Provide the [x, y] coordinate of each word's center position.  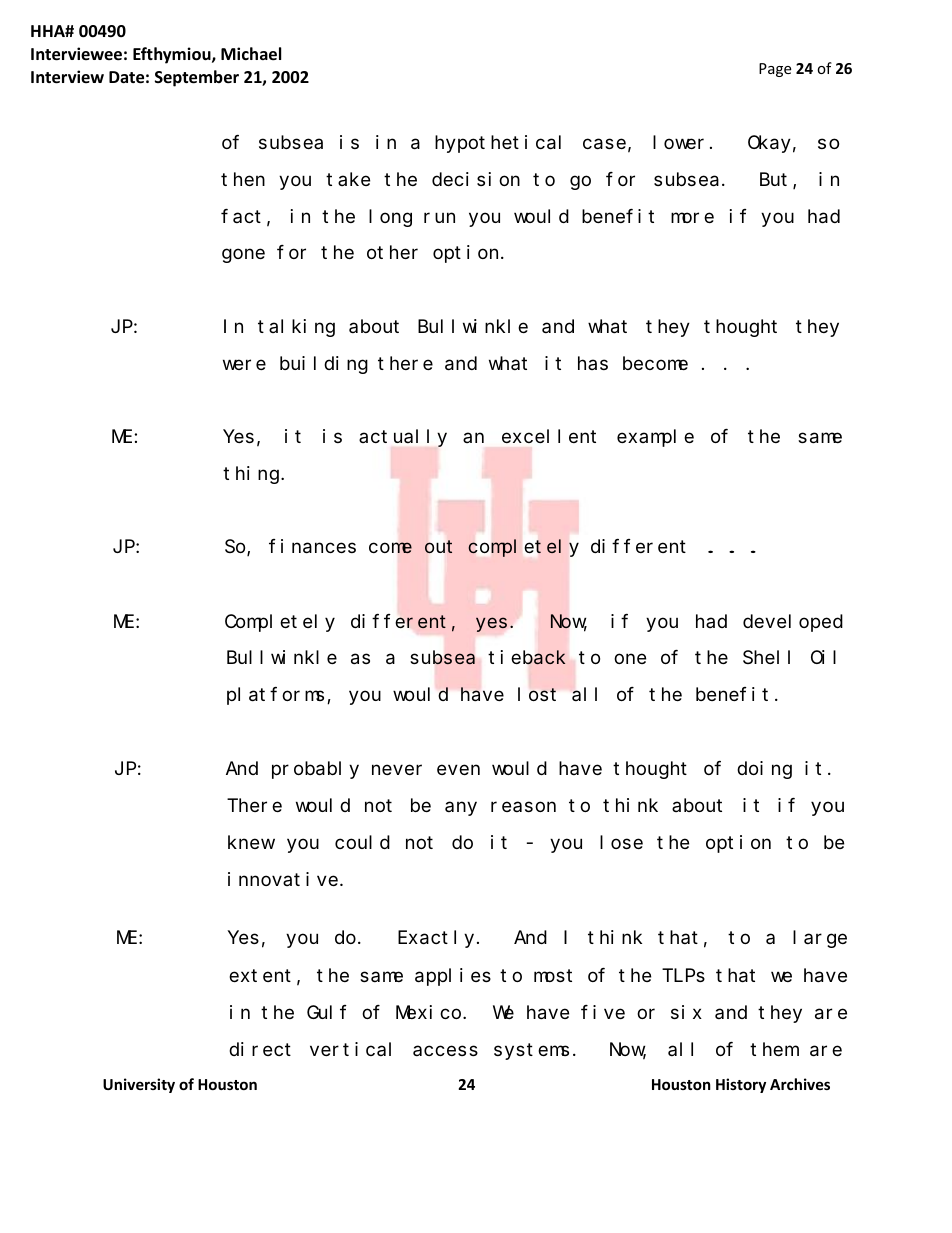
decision [476, 179]
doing [764, 770]
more [692, 217]
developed [793, 623]
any [461, 809]
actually [403, 438]
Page [775, 70]
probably [315, 770]
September [197, 78]
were [244, 364]
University [139, 1085]
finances [312, 546]
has [593, 363]
